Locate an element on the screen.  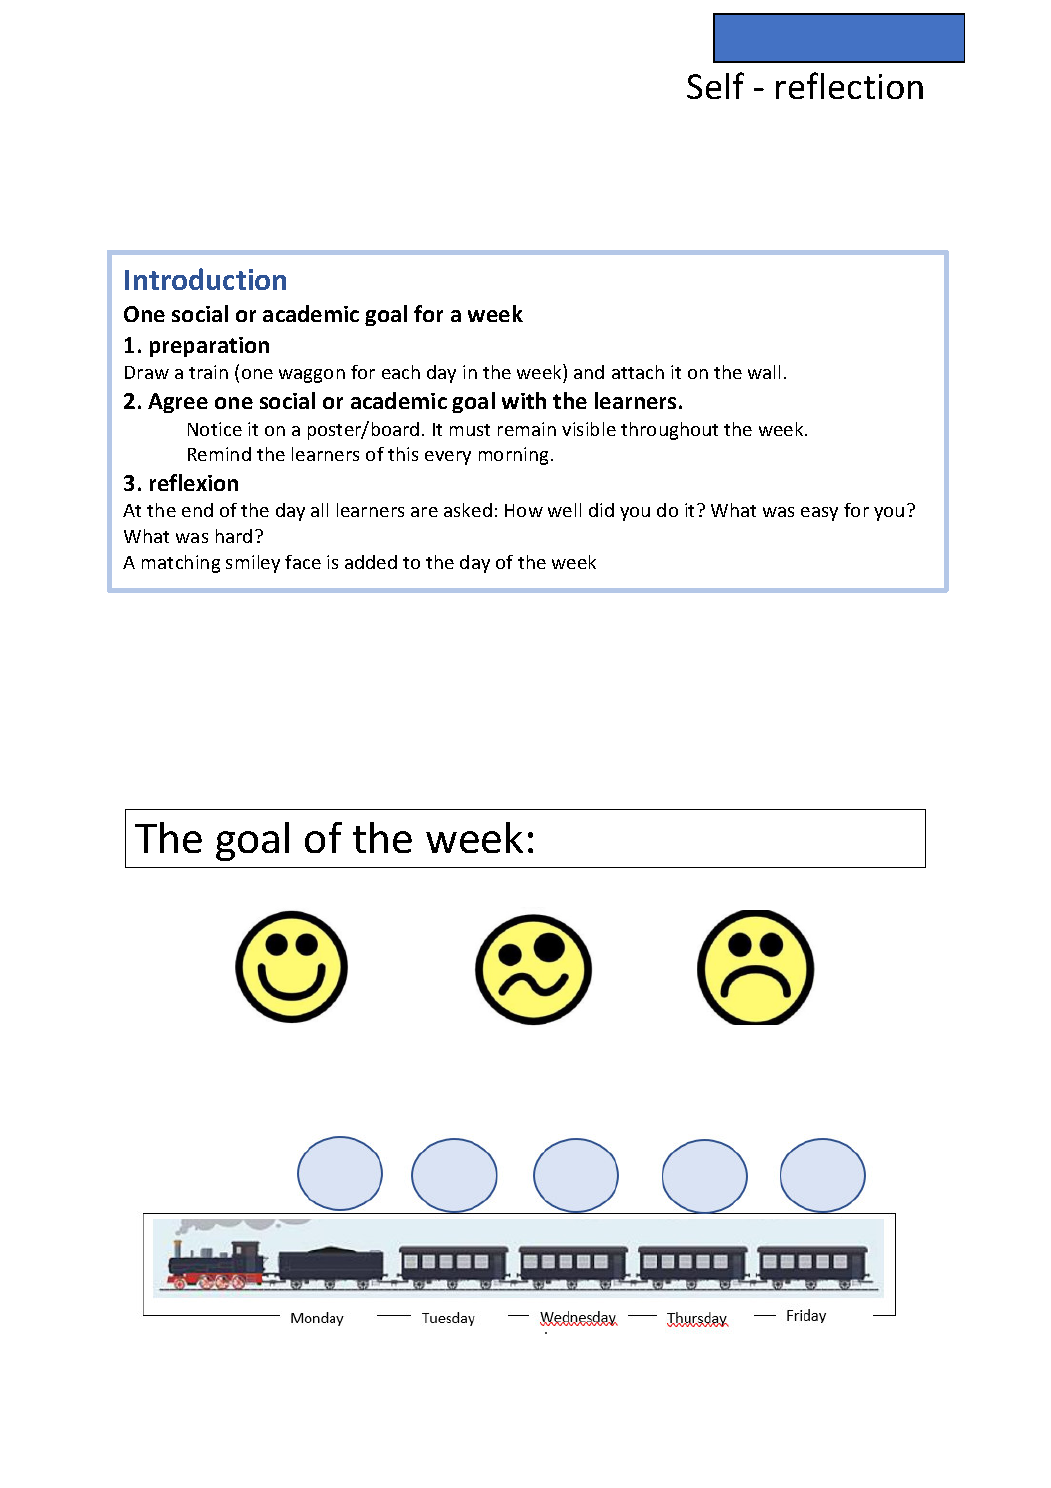
wall is located at coordinates (764, 372).
